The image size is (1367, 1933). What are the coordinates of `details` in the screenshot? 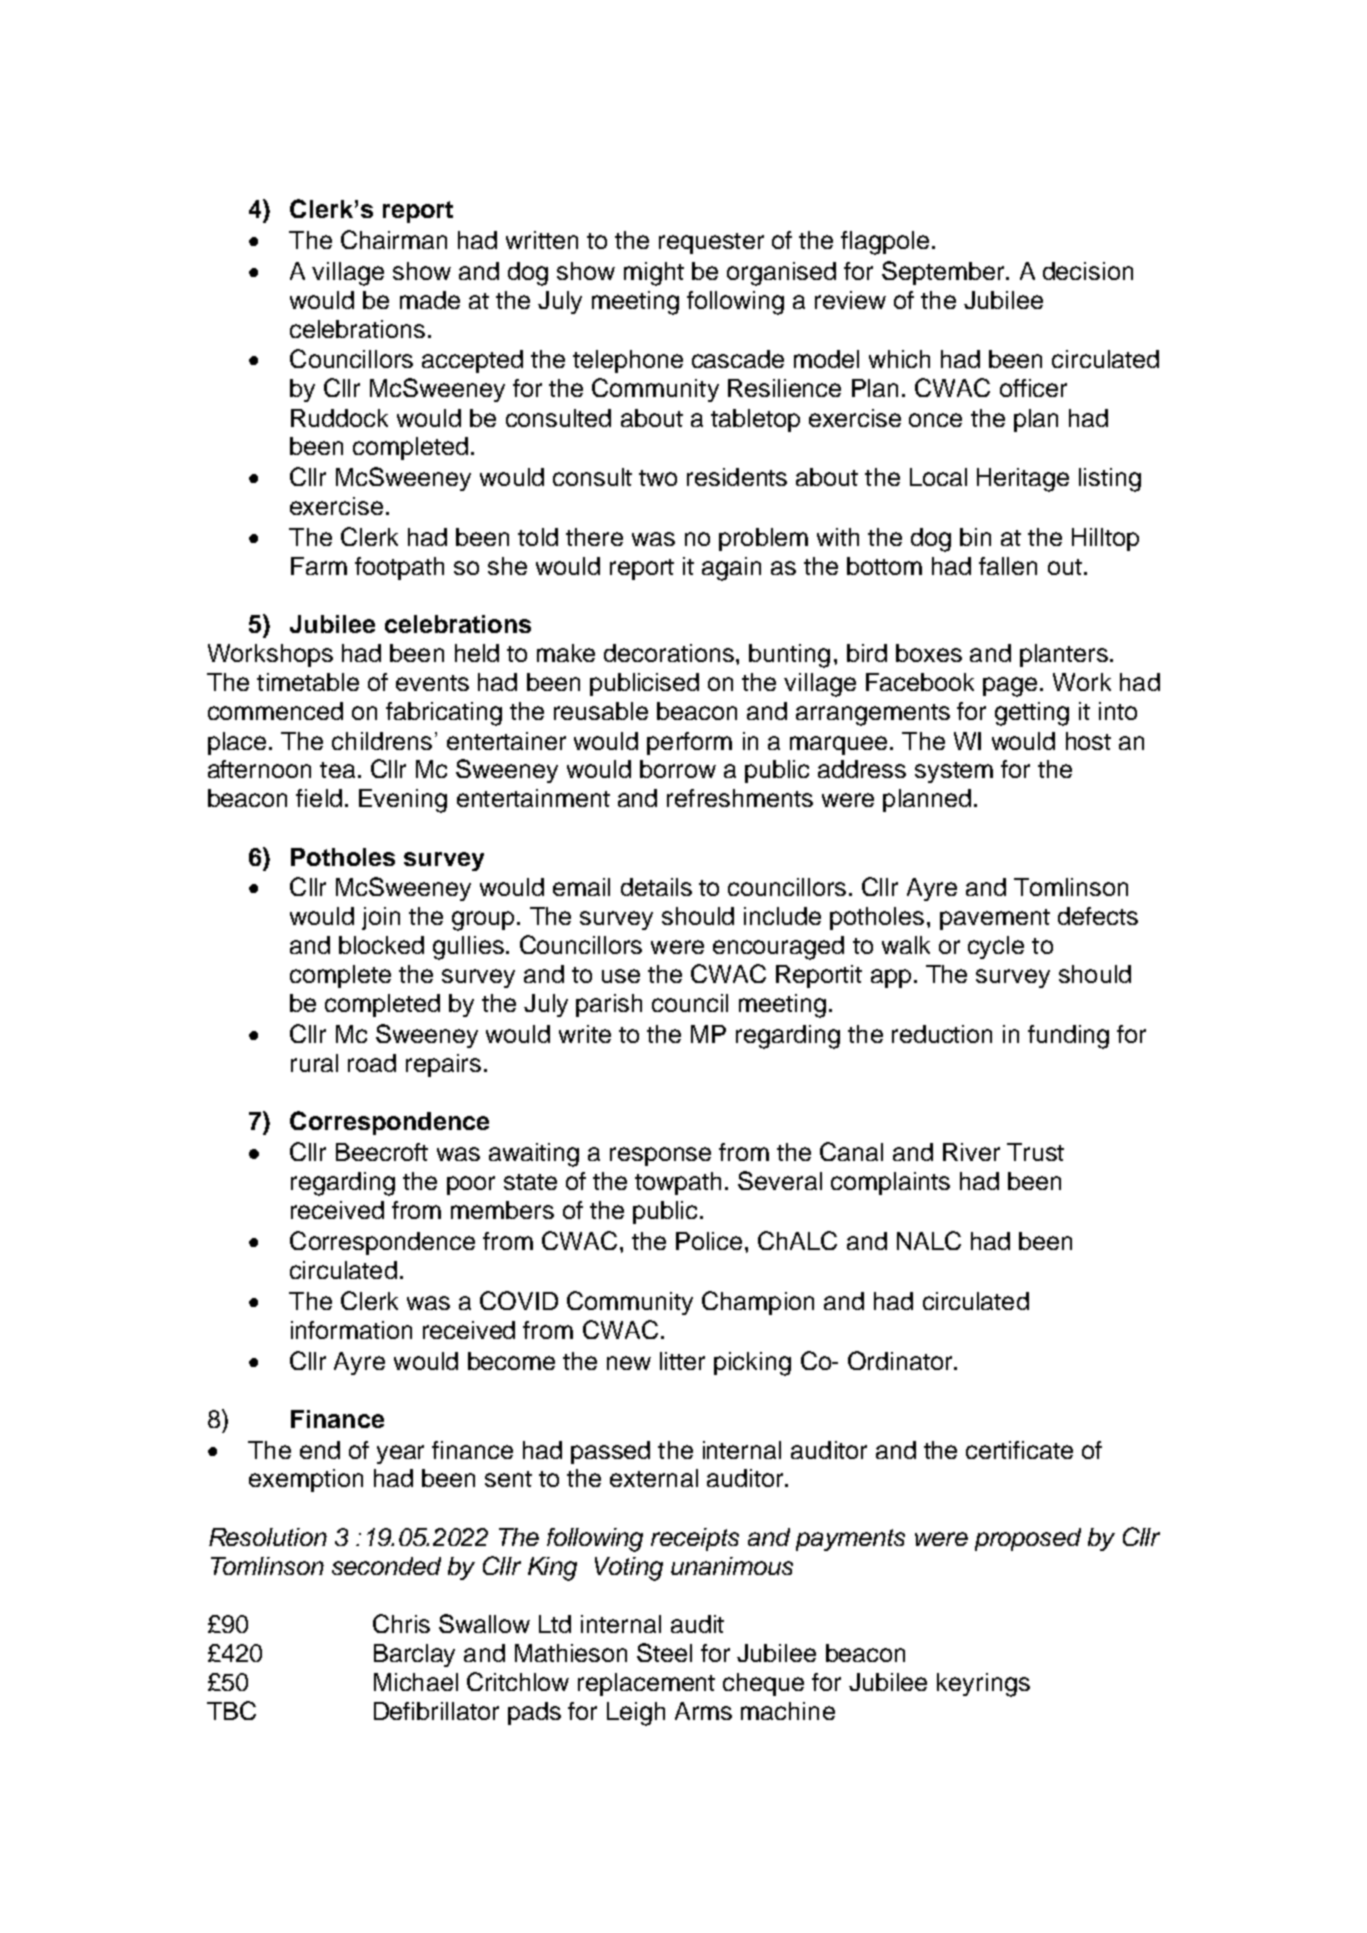 It's located at (656, 887).
